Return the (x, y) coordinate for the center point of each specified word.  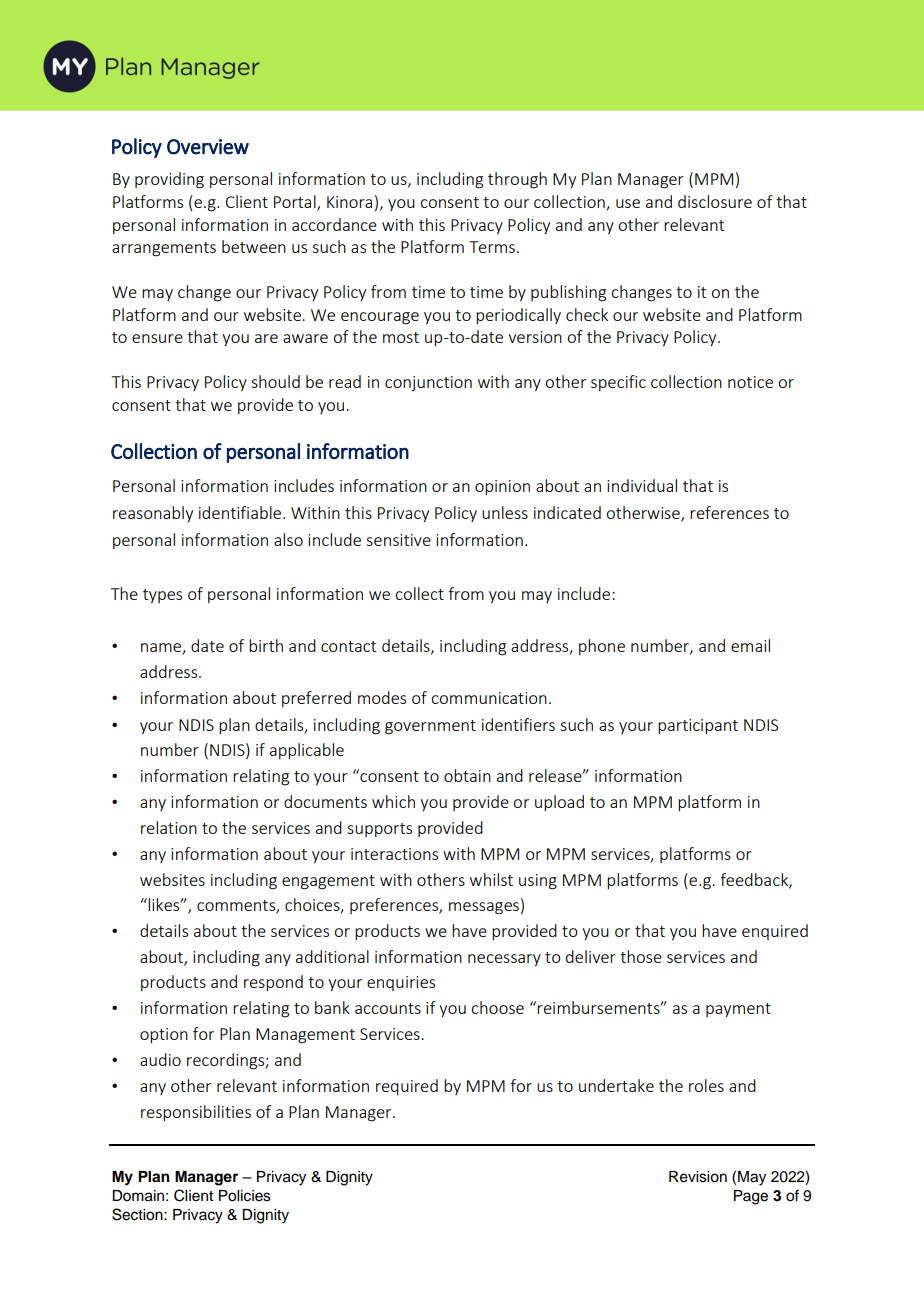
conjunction (428, 384)
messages (484, 908)
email (750, 645)
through (517, 180)
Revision (698, 1177)
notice (750, 382)
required (407, 1087)
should (275, 381)
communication (489, 698)
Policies (245, 1196)
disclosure (715, 201)
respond (273, 983)
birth (266, 645)
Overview (208, 147)
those (641, 956)
